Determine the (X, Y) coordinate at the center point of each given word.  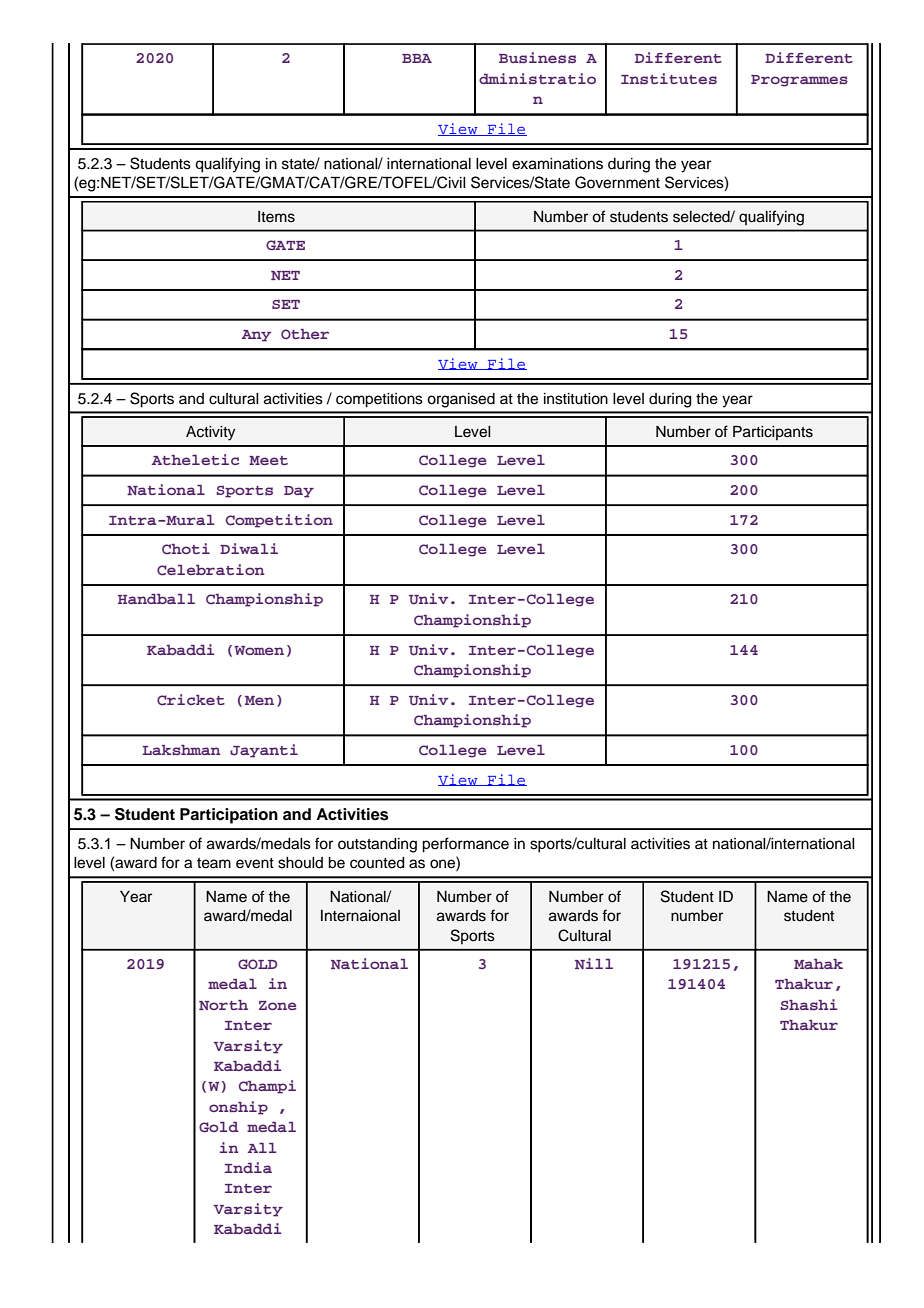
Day (299, 492)
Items (276, 217)
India (248, 1167)
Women (259, 650)
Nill (594, 963)
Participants (773, 433)
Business (537, 57)
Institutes (669, 78)
